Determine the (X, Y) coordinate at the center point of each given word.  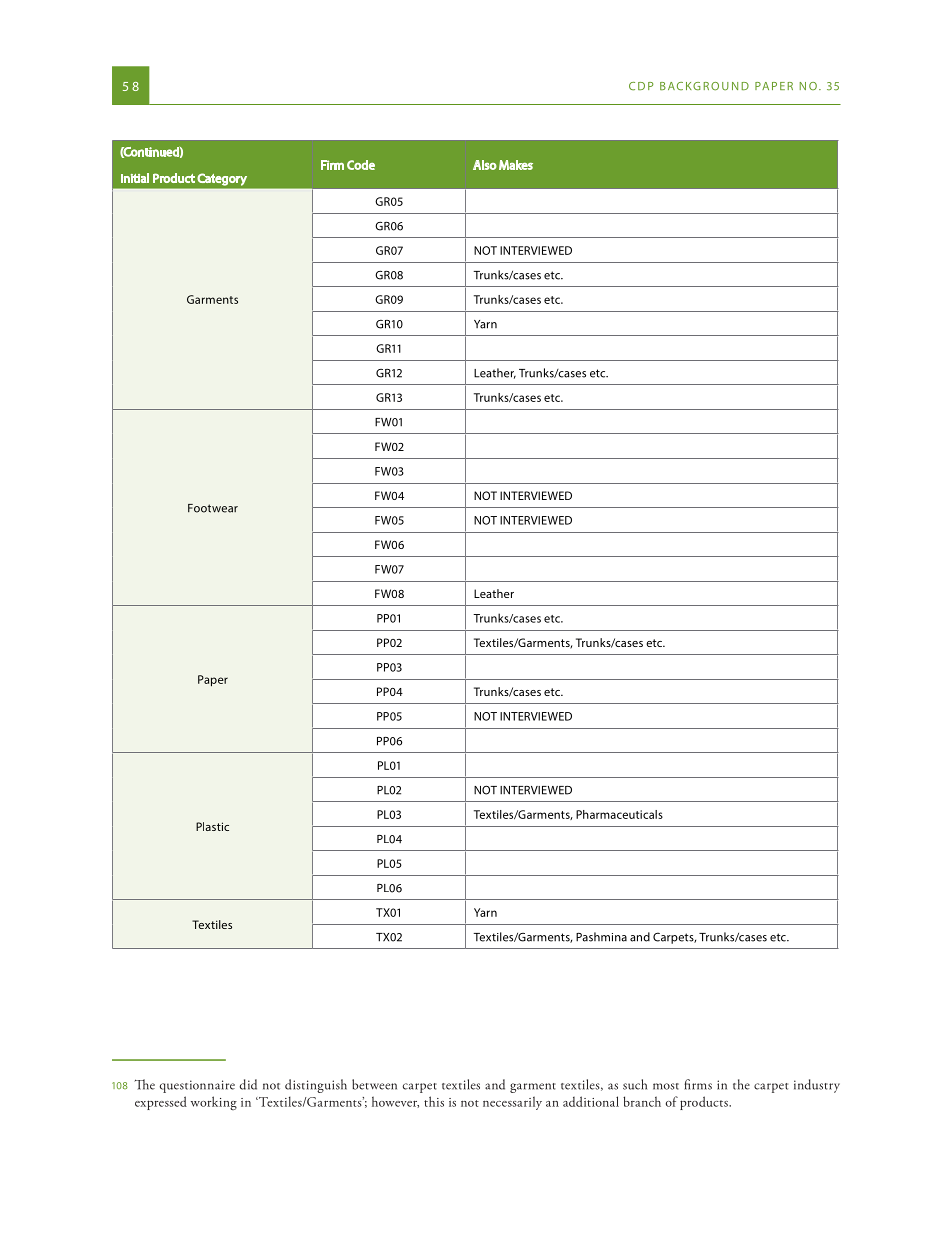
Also (485, 165)
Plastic (212, 826)
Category (222, 180)
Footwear (213, 508)
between (374, 1084)
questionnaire (197, 1086)
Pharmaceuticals (619, 814)
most (666, 1086)
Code (361, 165)
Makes (516, 165)
